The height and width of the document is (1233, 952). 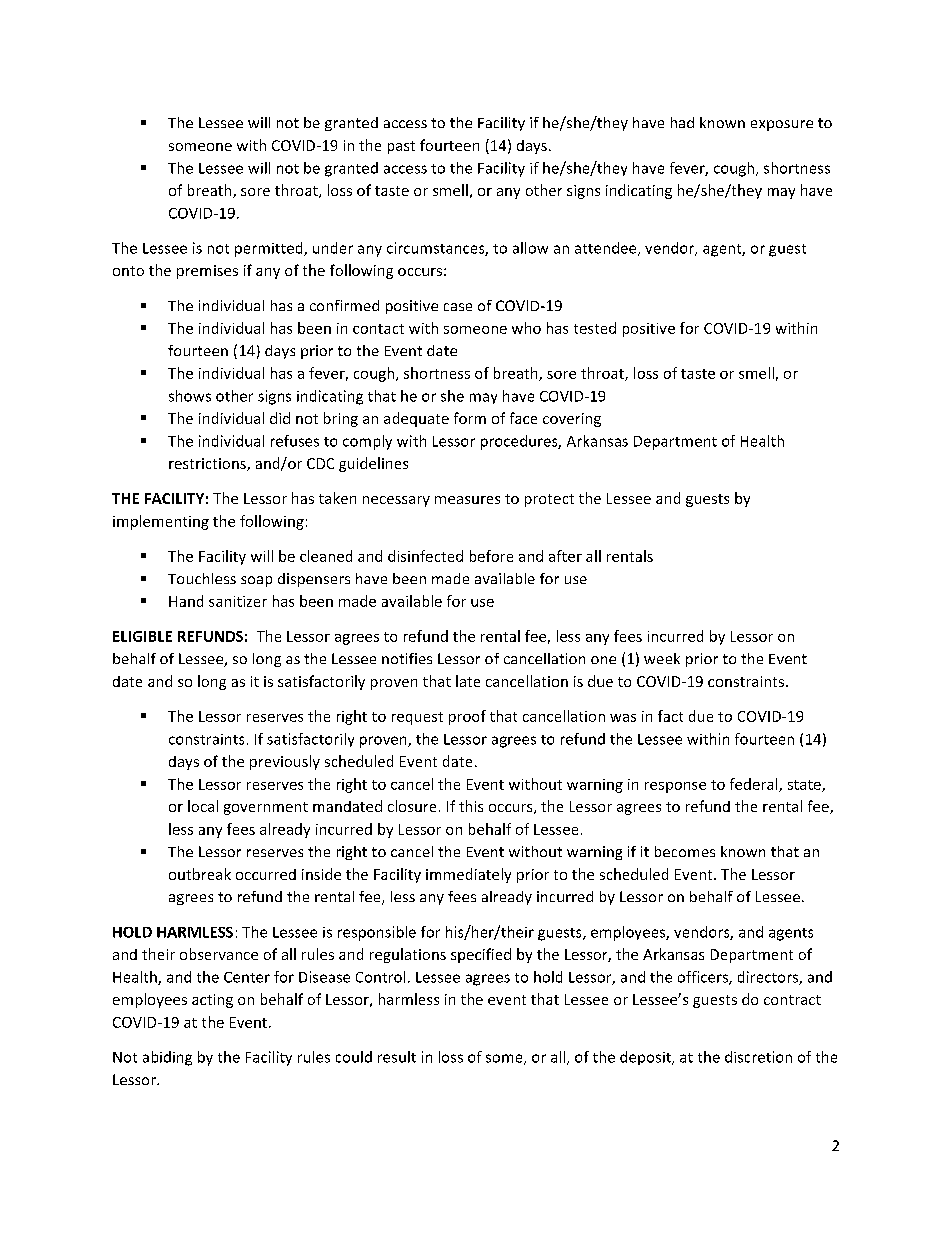 I want to click on Hand, so click(x=186, y=601).
